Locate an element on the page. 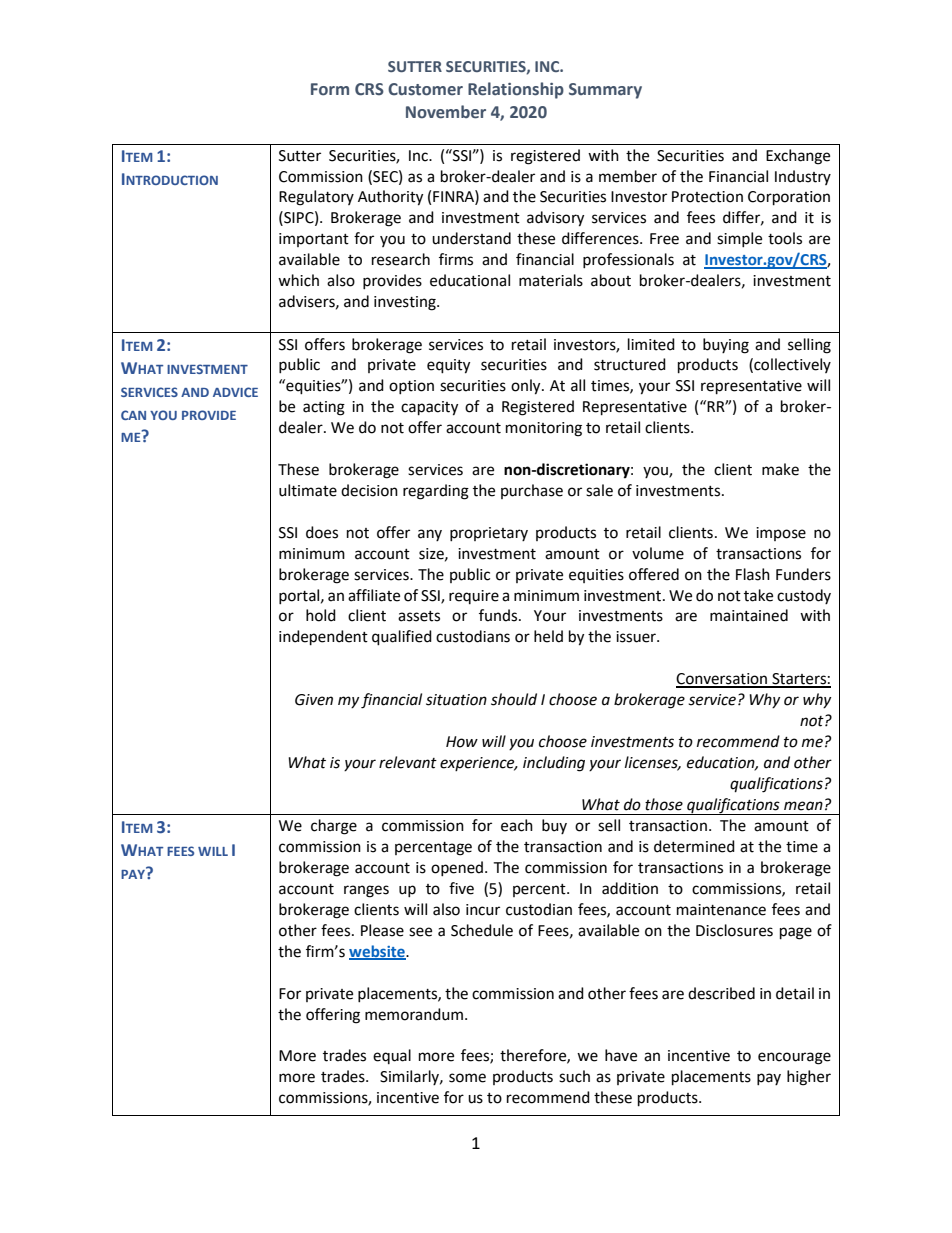 The width and height of the image is (952, 1233). Form is located at coordinates (330, 89).
